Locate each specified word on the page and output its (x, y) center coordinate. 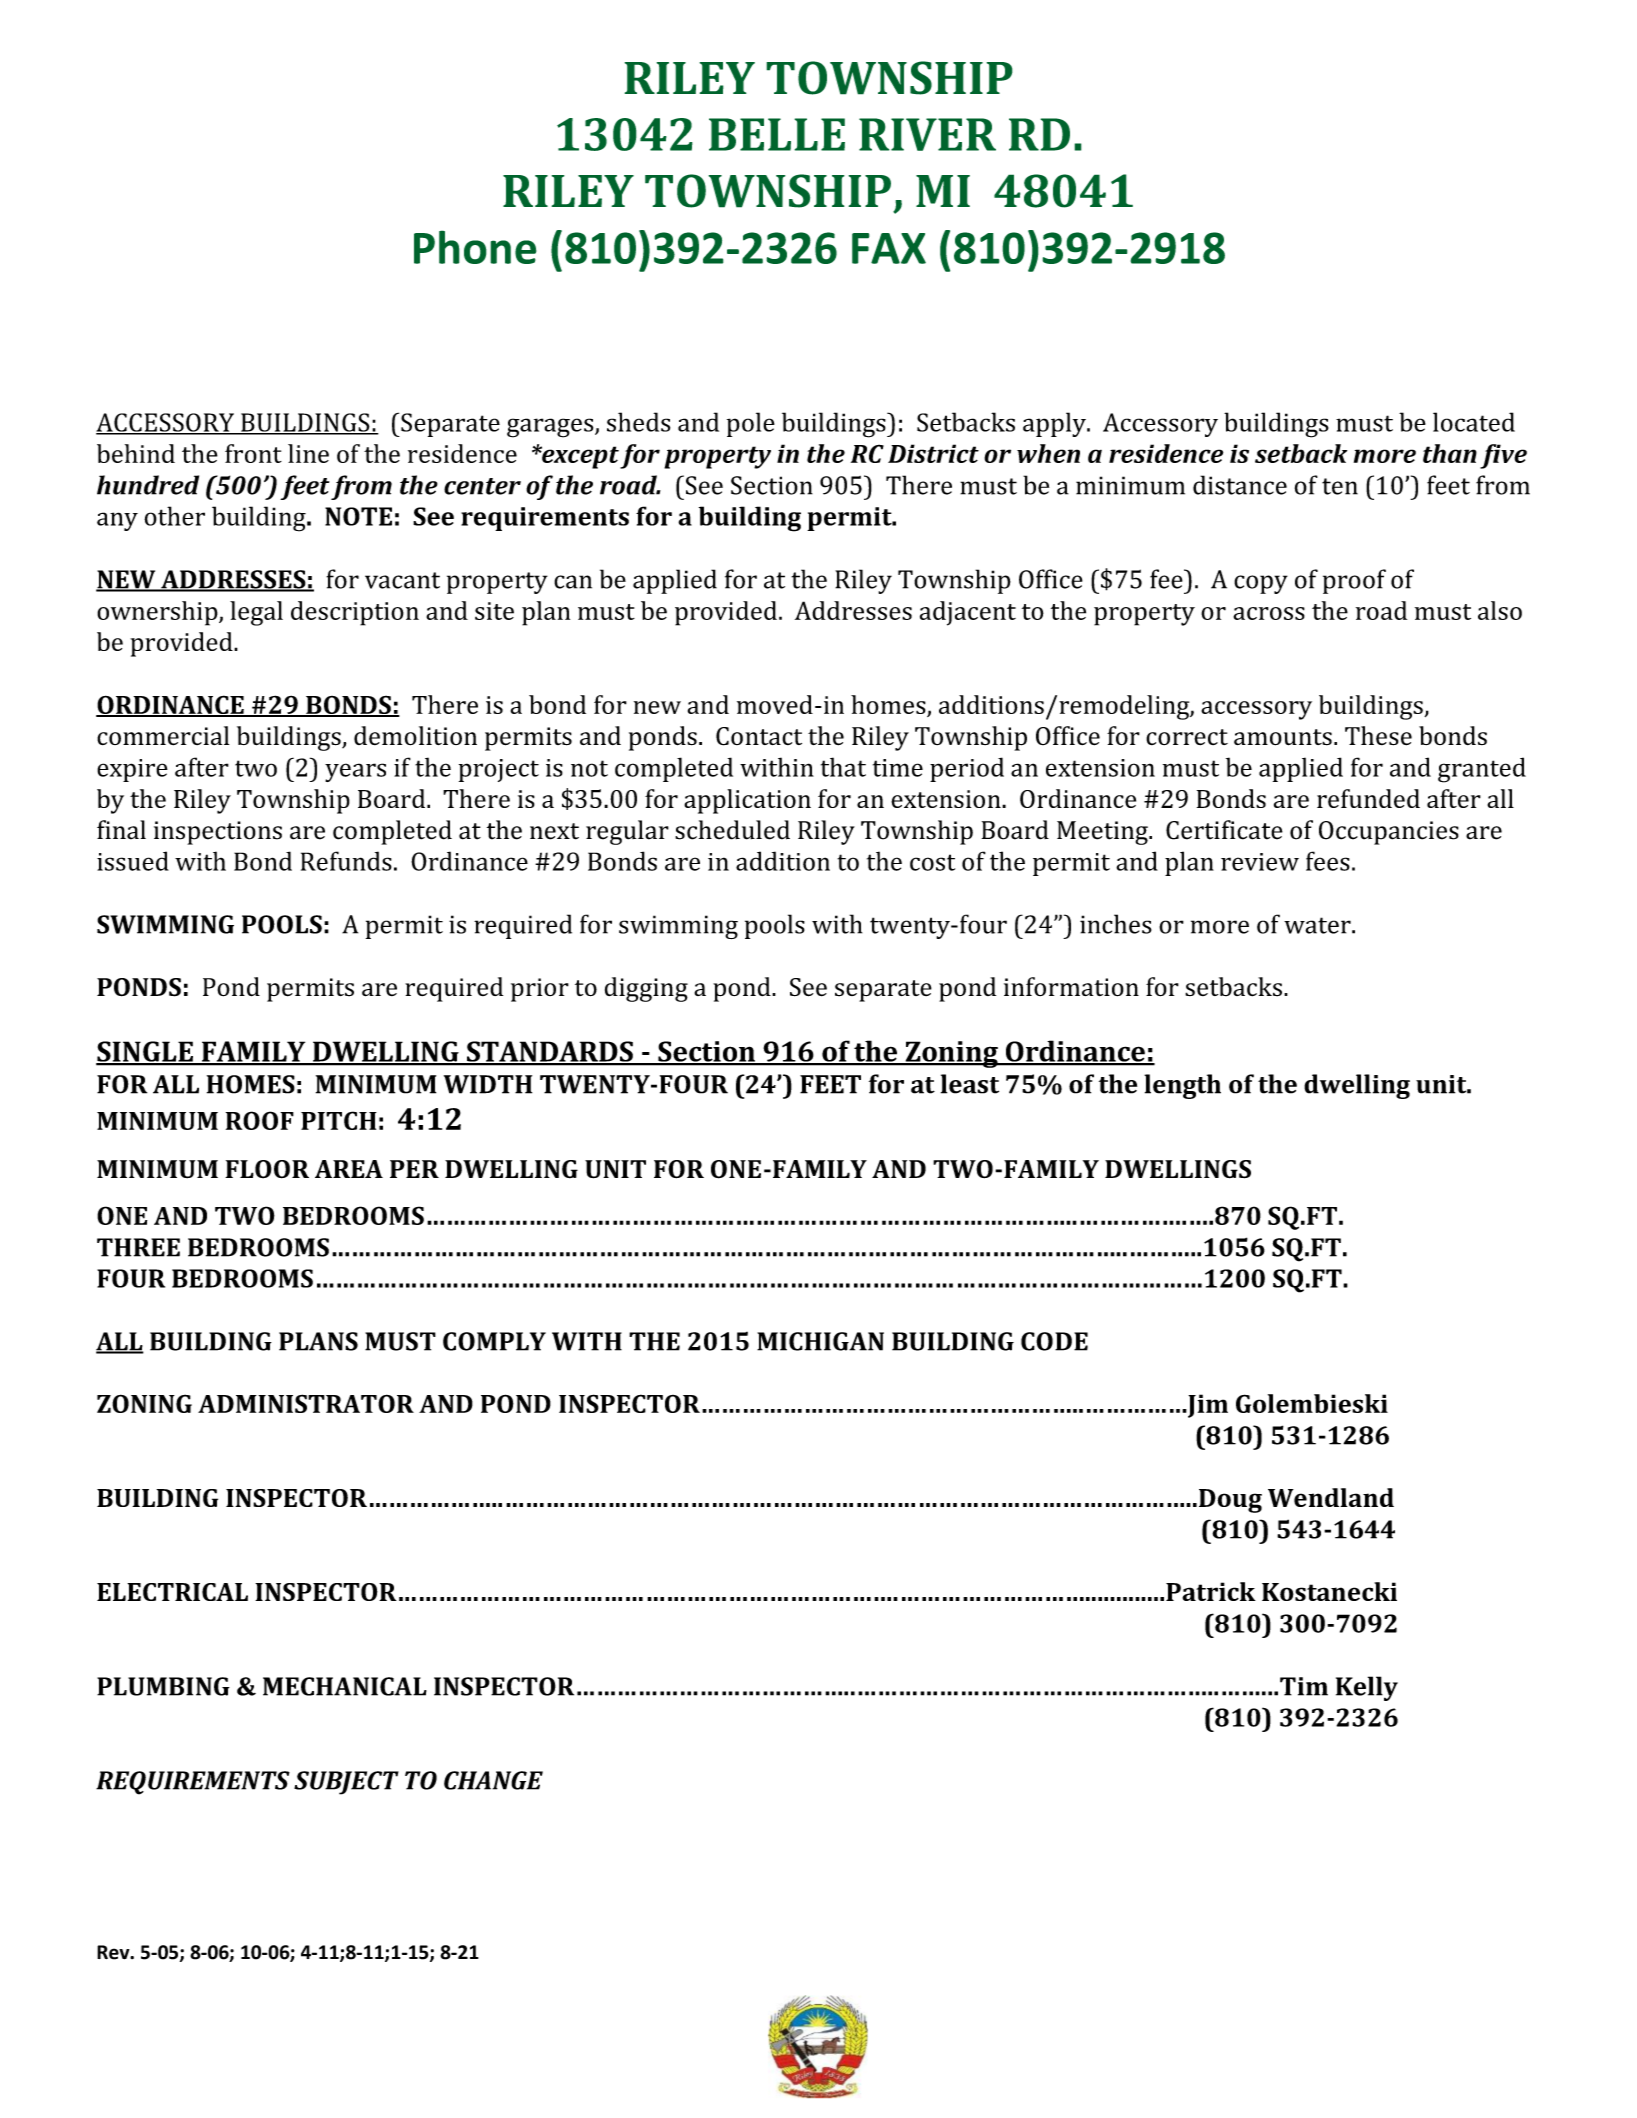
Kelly (1367, 1688)
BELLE (777, 134)
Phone (475, 247)
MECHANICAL (345, 1686)
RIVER (927, 134)
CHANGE (493, 1780)
